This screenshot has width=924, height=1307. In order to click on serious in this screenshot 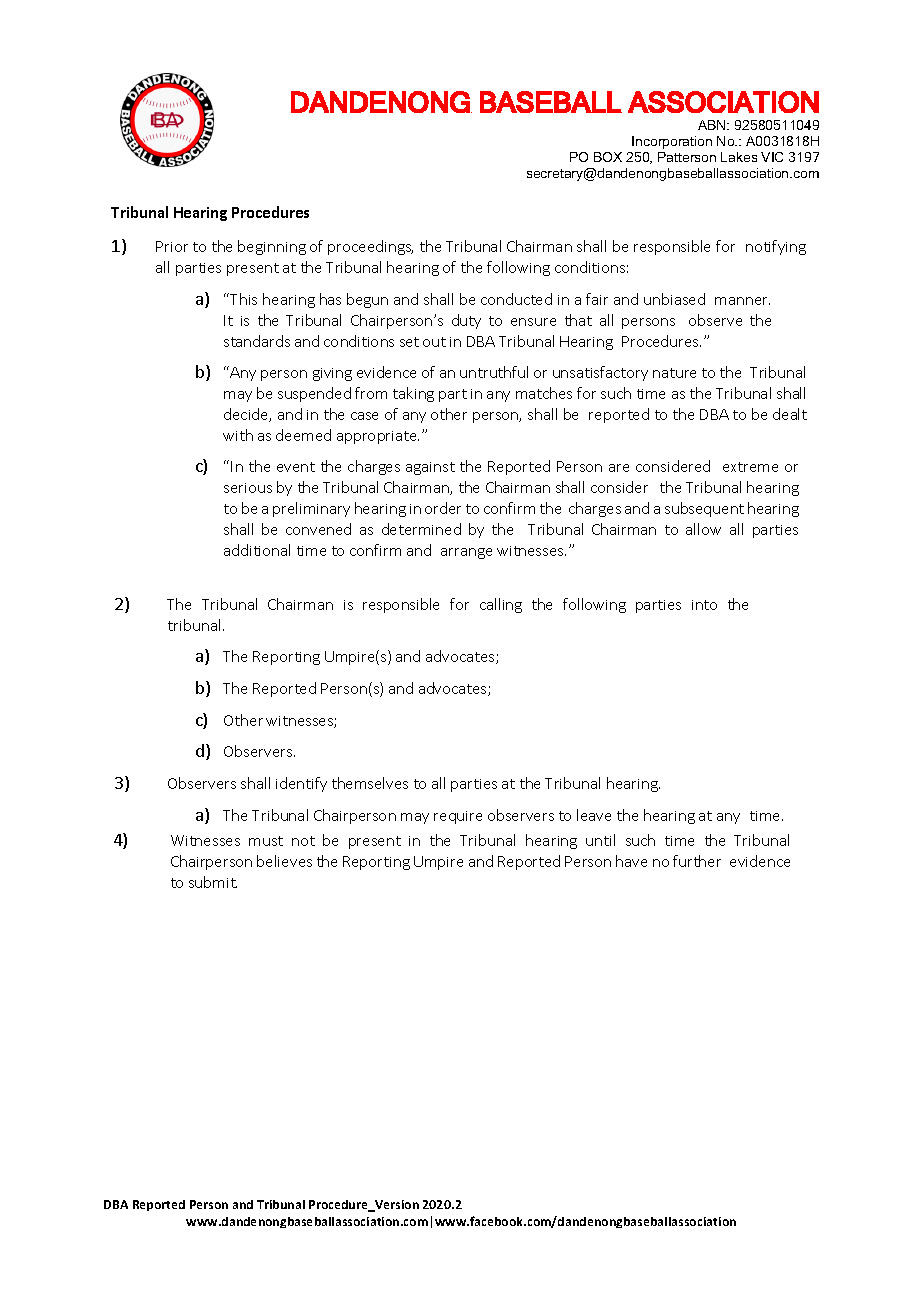, I will do `click(248, 488)`.
